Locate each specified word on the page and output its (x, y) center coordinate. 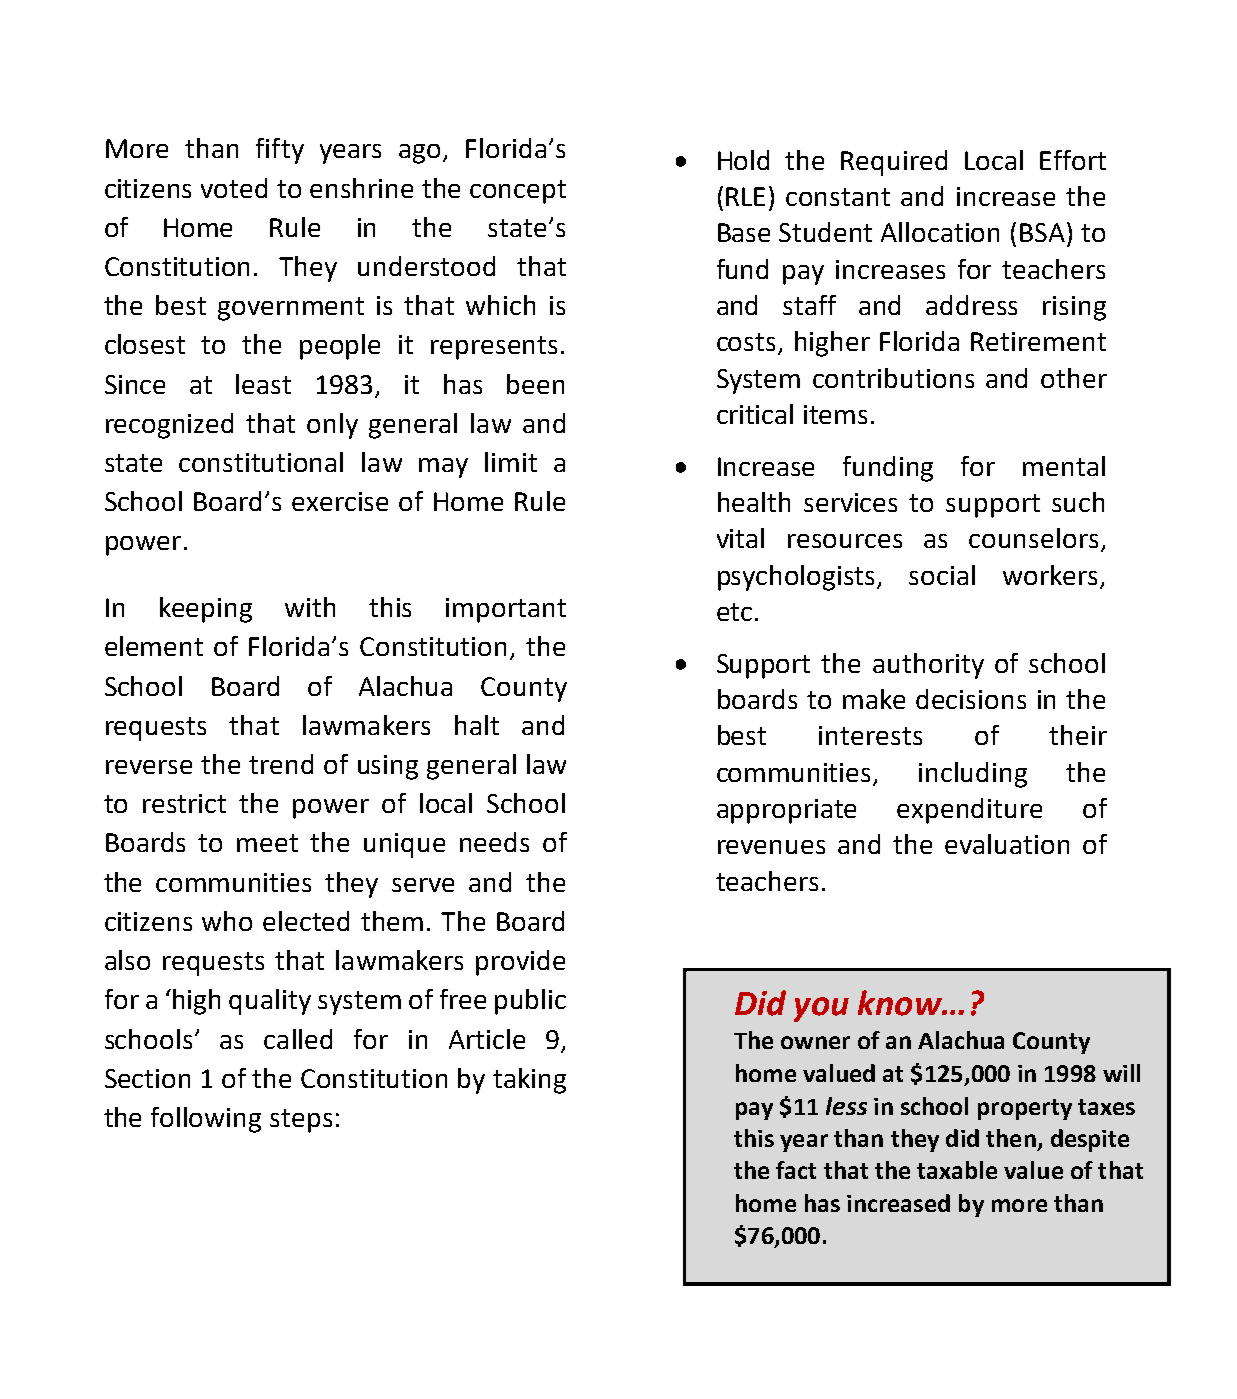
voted (234, 188)
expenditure (969, 811)
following (206, 1120)
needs (494, 842)
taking (529, 1081)
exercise (340, 501)
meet (267, 843)
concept (518, 192)
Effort (1073, 160)
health (754, 502)
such (1078, 502)
